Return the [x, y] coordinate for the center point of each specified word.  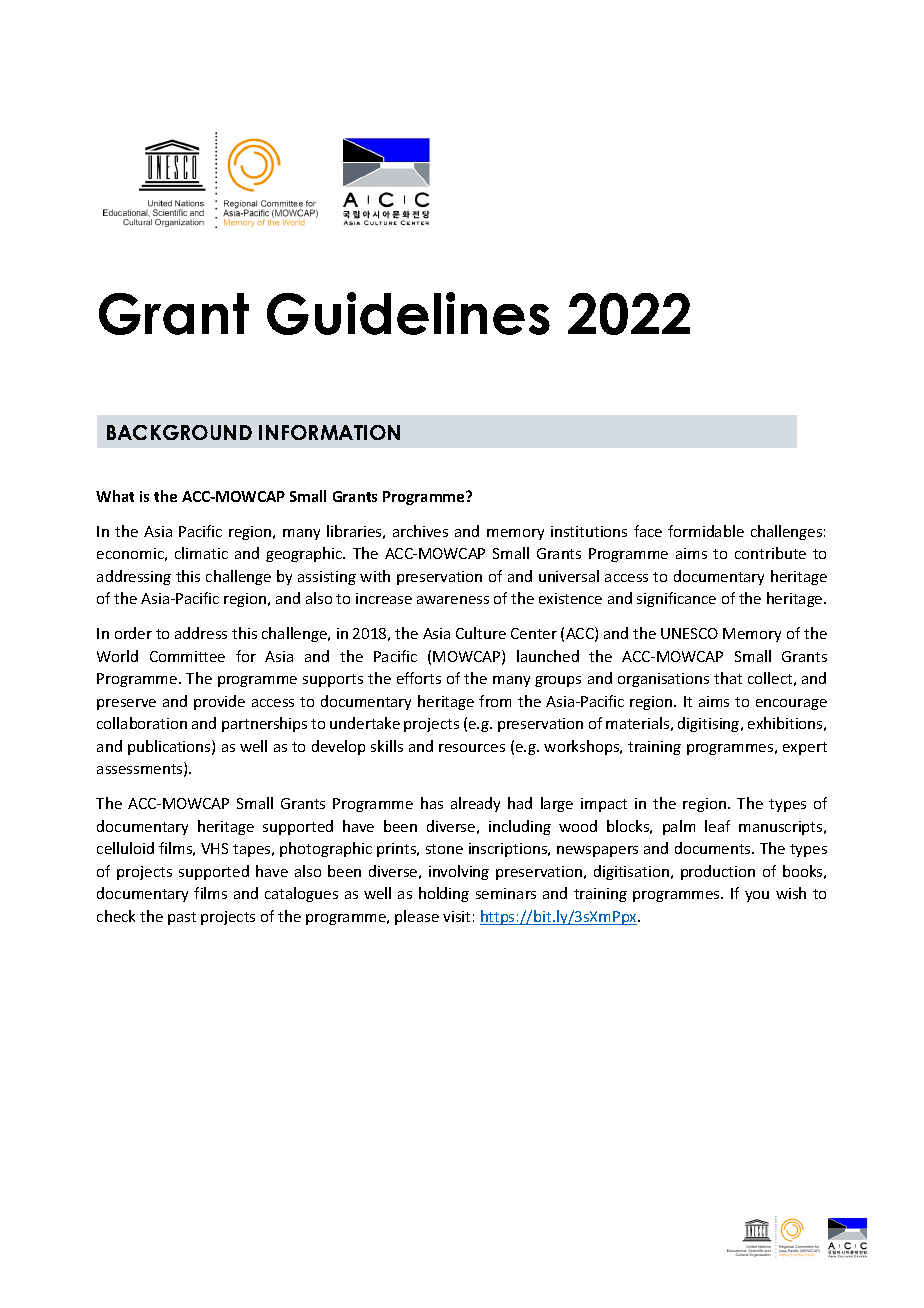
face [648, 531]
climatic [201, 553]
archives [420, 531]
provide [219, 702]
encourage [791, 704]
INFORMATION [329, 432]
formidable [706, 531]
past [182, 918]
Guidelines [408, 313]
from [495, 701]
